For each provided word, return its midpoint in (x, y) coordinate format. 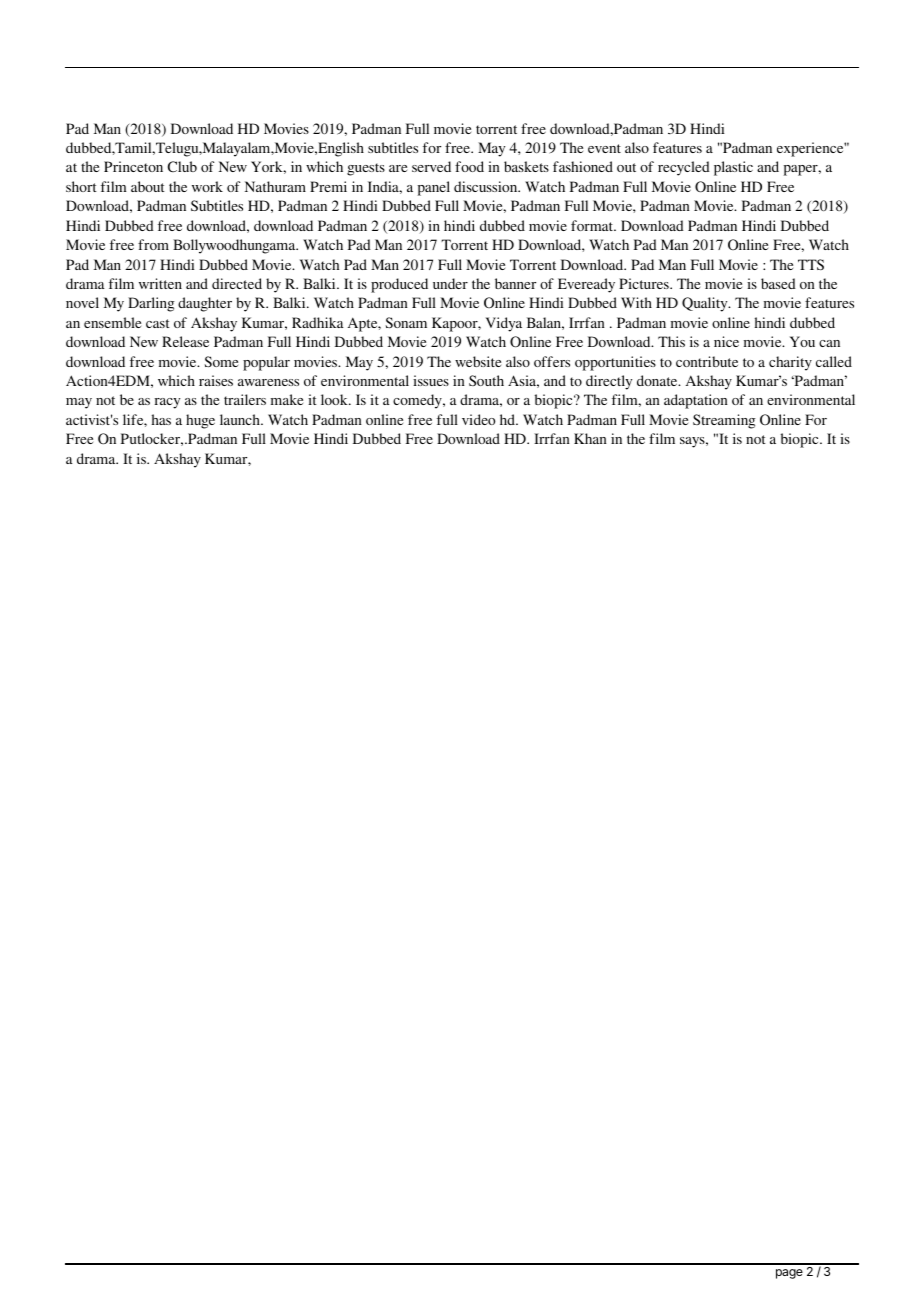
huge (200, 421)
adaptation (696, 401)
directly (609, 382)
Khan (590, 438)
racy (167, 403)
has (161, 419)
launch (241, 419)
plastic (733, 168)
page (789, 1274)
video (478, 419)
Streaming (724, 421)
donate (658, 380)
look (335, 399)
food (469, 166)
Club (182, 166)
